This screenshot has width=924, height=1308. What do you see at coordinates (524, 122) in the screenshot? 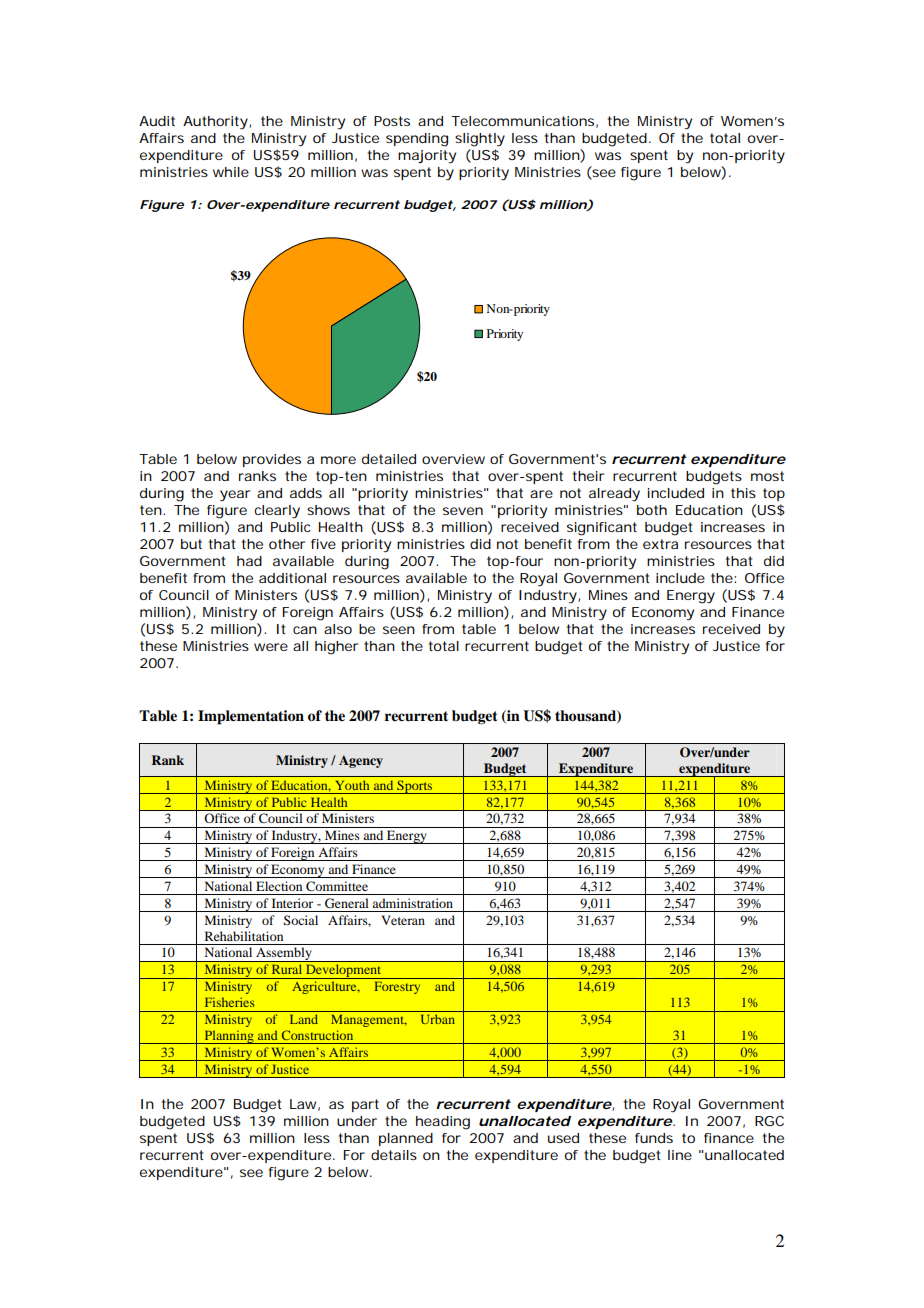
I see `Telecommunications` at bounding box center [524, 122].
